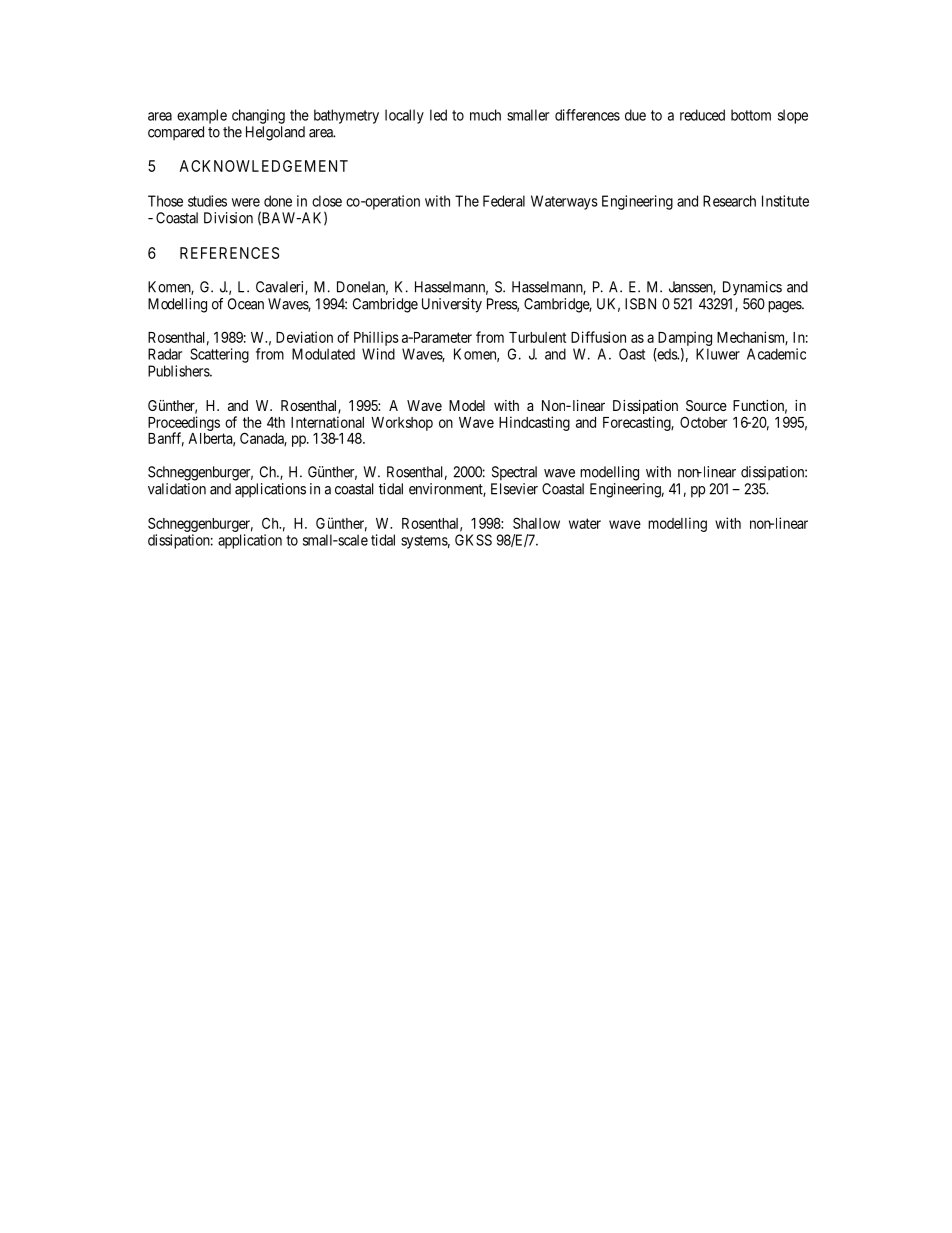 This screenshot has width=952, height=1233. What do you see at coordinates (258, 116) in the screenshot?
I see `changing` at bounding box center [258, 116].
